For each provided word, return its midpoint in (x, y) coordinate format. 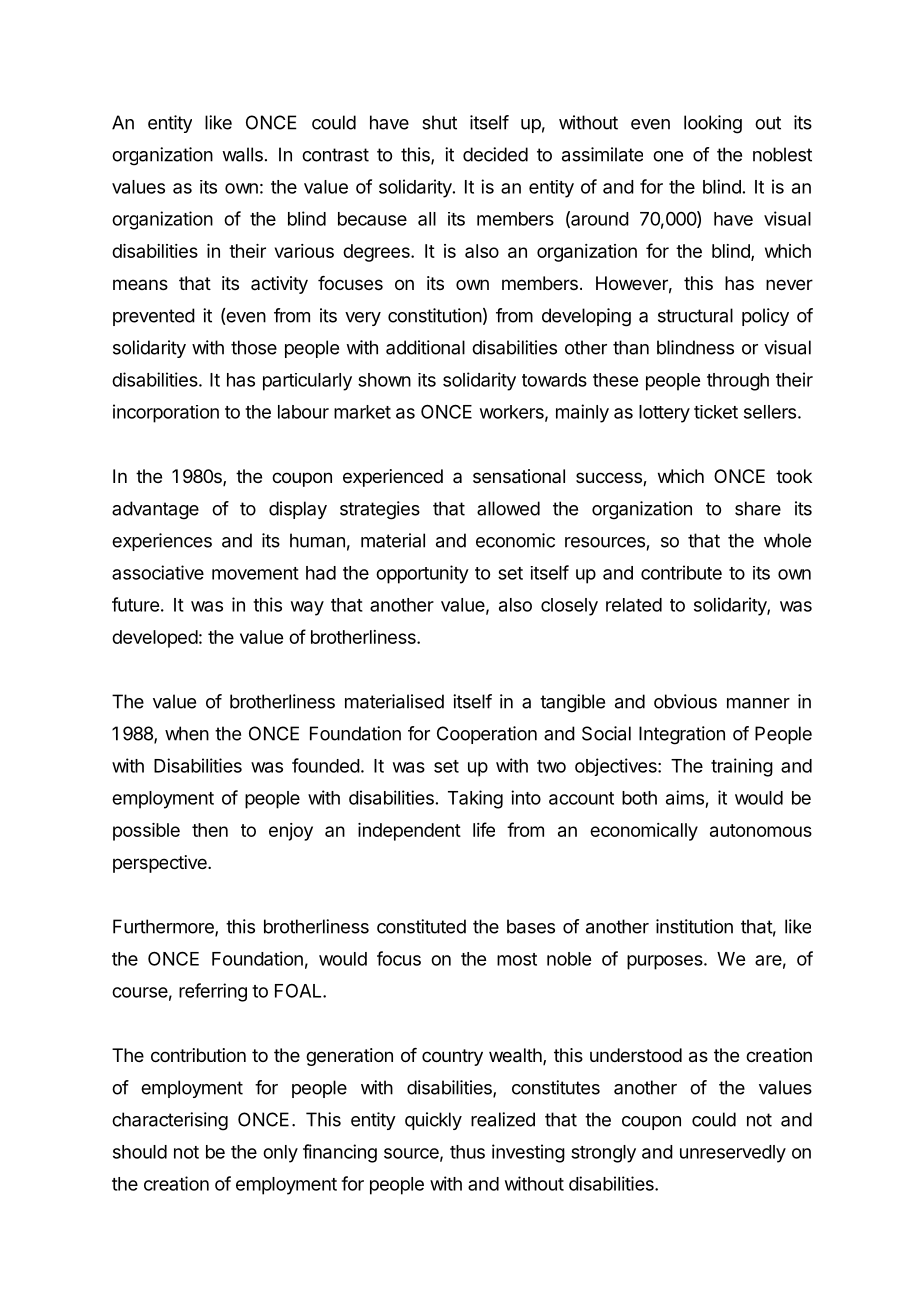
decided (495, 154)
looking (713, 124)
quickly (433, 1121)
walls (242, 154)
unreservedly (733, 1154)
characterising (170, 1121)
